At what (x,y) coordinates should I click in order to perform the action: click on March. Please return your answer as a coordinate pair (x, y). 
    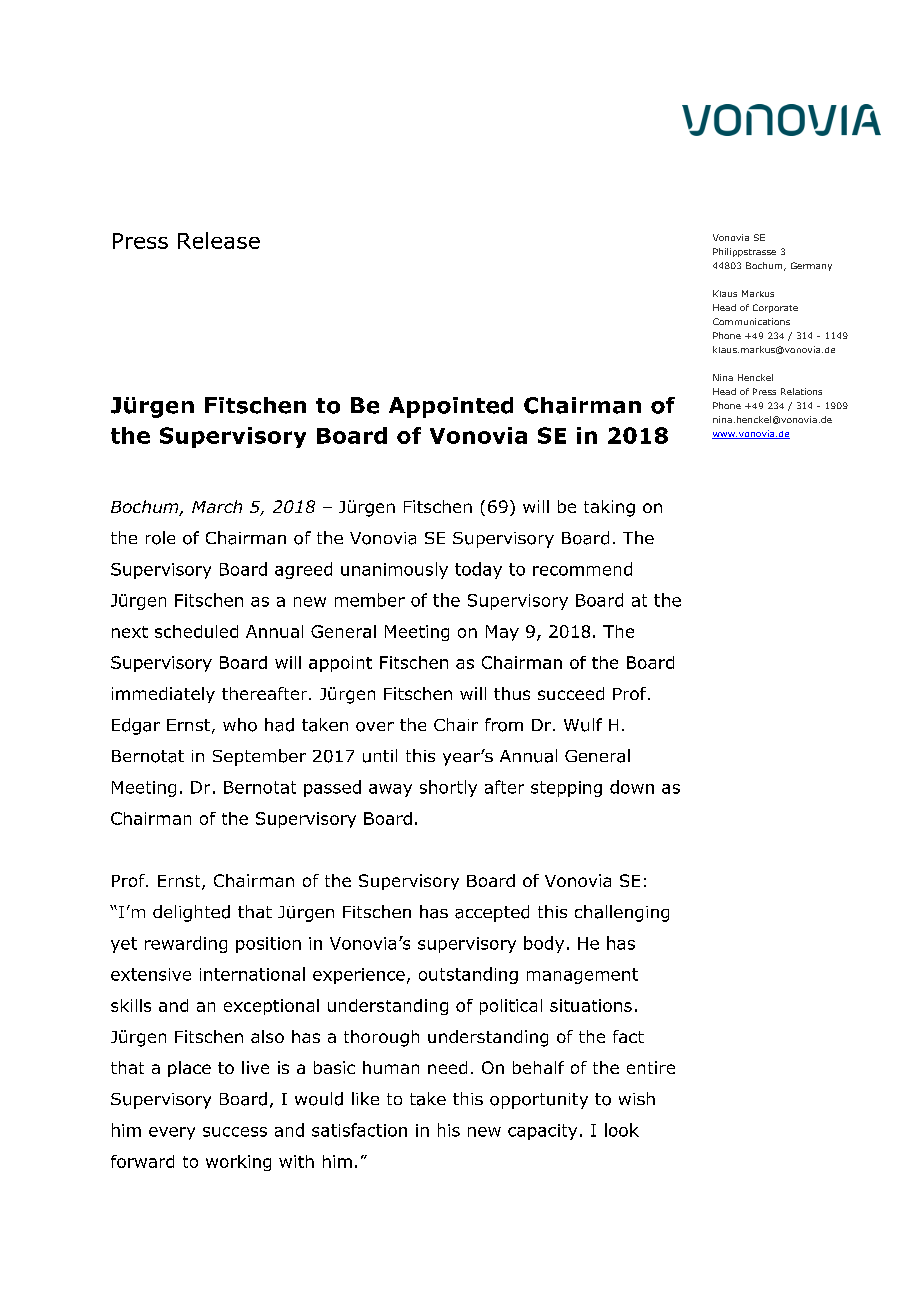
    Looking at the image, I should click on (217, 506).
